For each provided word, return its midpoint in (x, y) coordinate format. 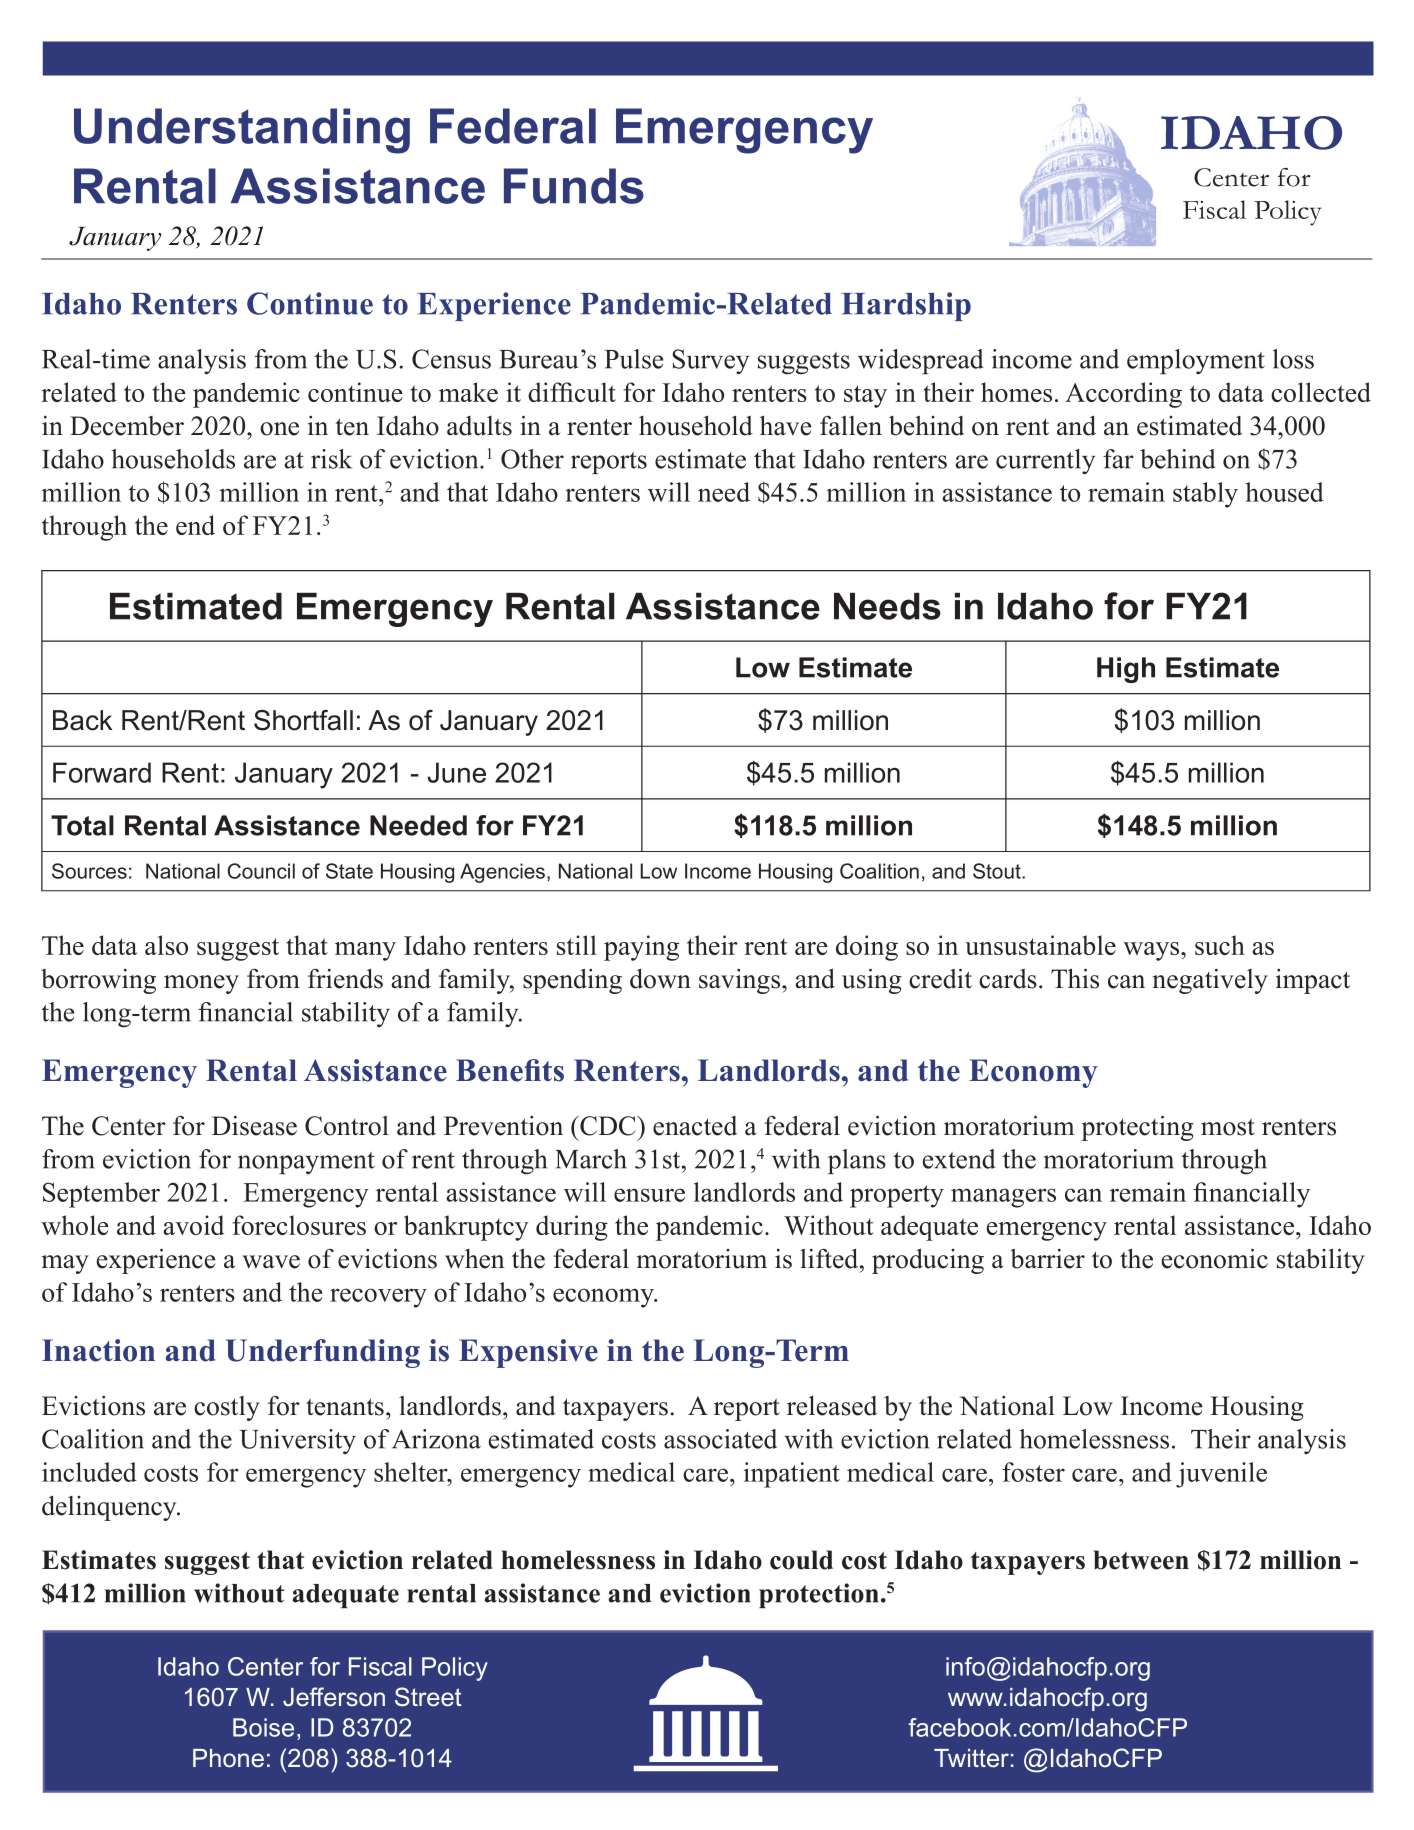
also (166, 945)
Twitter (971, 1758)
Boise (263, 1727)
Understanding (242, 131)
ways (1152, 951)
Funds (574, 186)
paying (641, 948)
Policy (455, 1669)
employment (1196, 361)
